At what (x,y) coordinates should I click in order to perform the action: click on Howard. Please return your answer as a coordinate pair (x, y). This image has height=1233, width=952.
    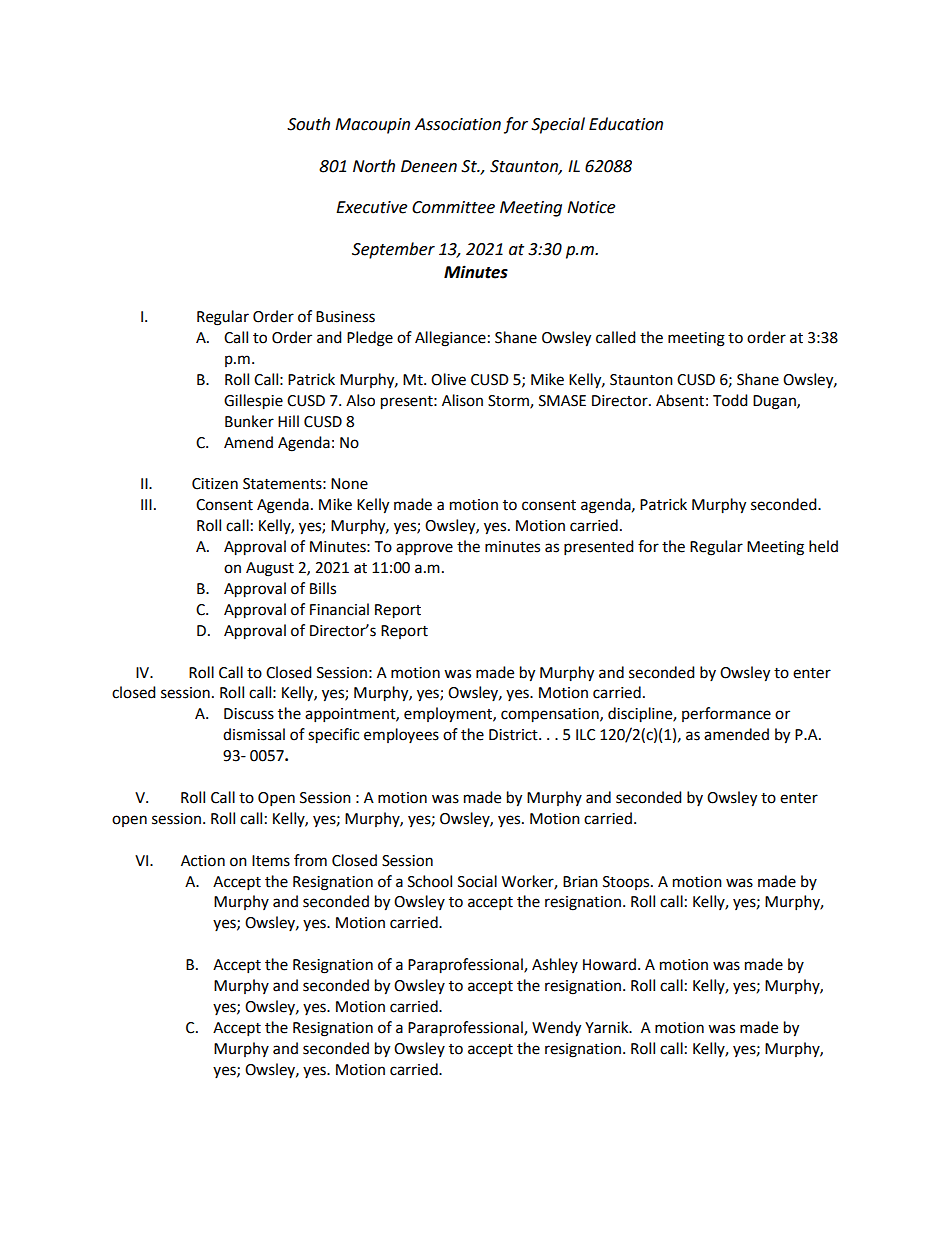
    Looking at the image, I should click on (609, 964).
